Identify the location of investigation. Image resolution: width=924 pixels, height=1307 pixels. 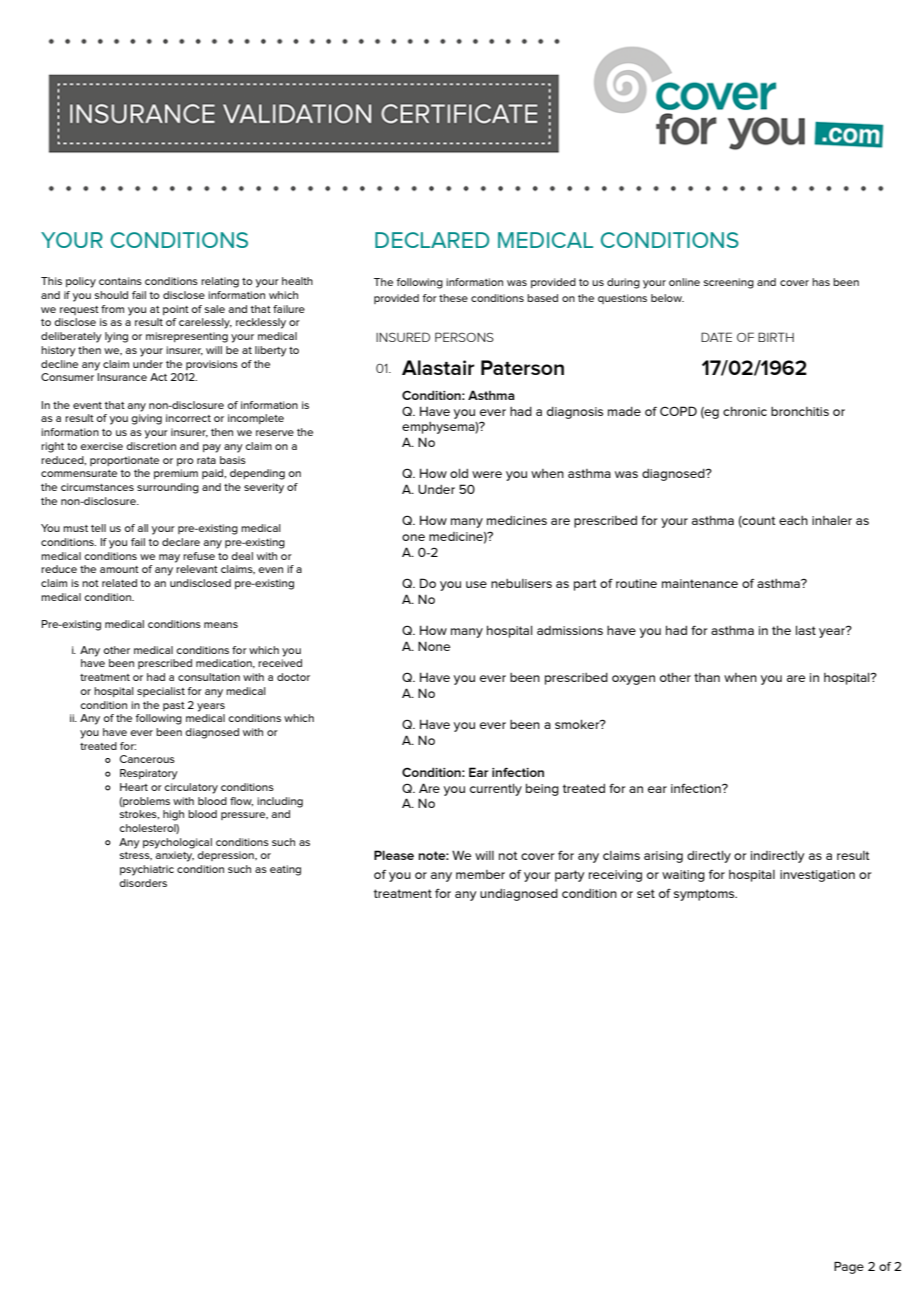
(817, 876).
